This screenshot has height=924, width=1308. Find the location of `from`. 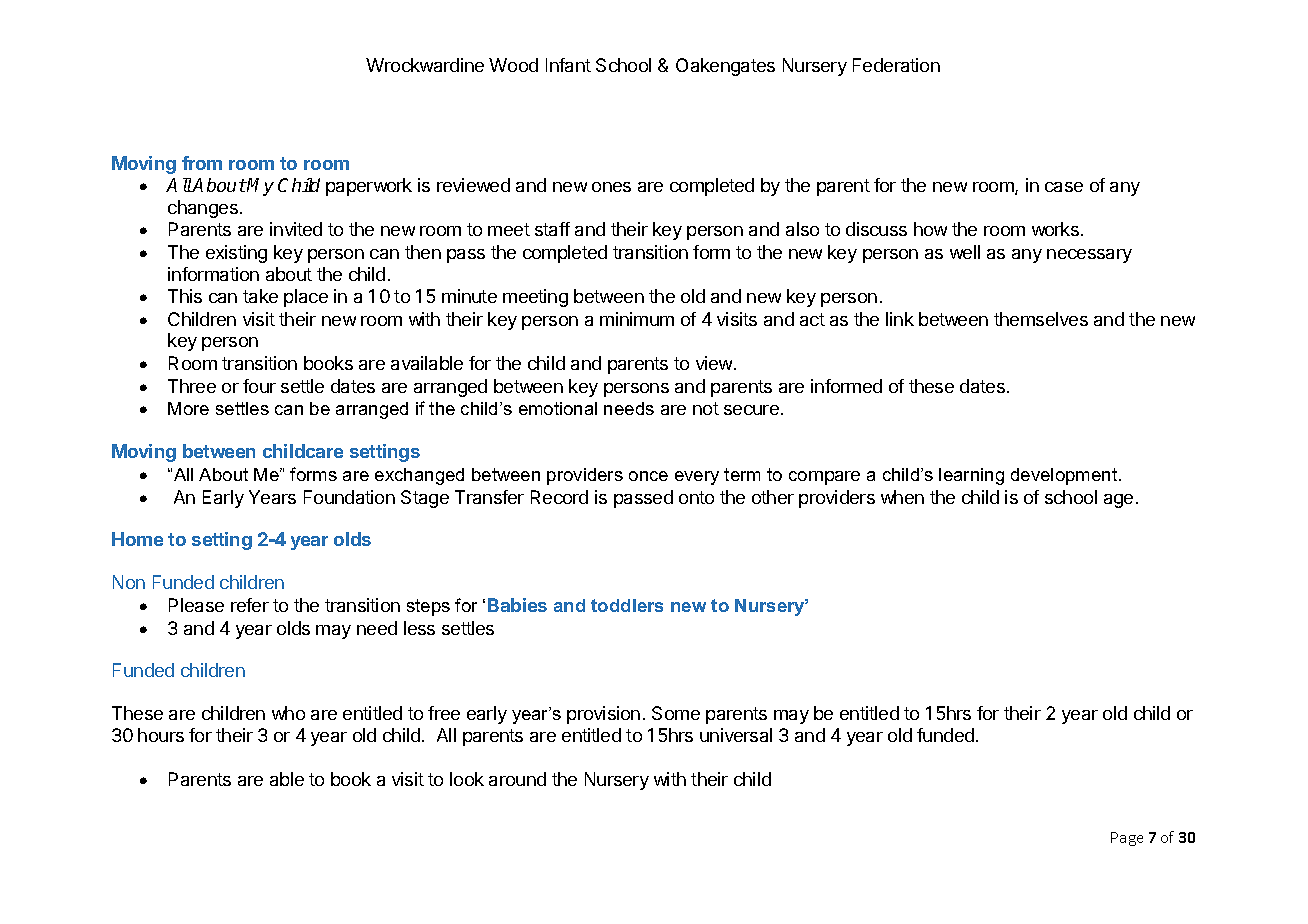

from is located at coordinates (202, 163).
